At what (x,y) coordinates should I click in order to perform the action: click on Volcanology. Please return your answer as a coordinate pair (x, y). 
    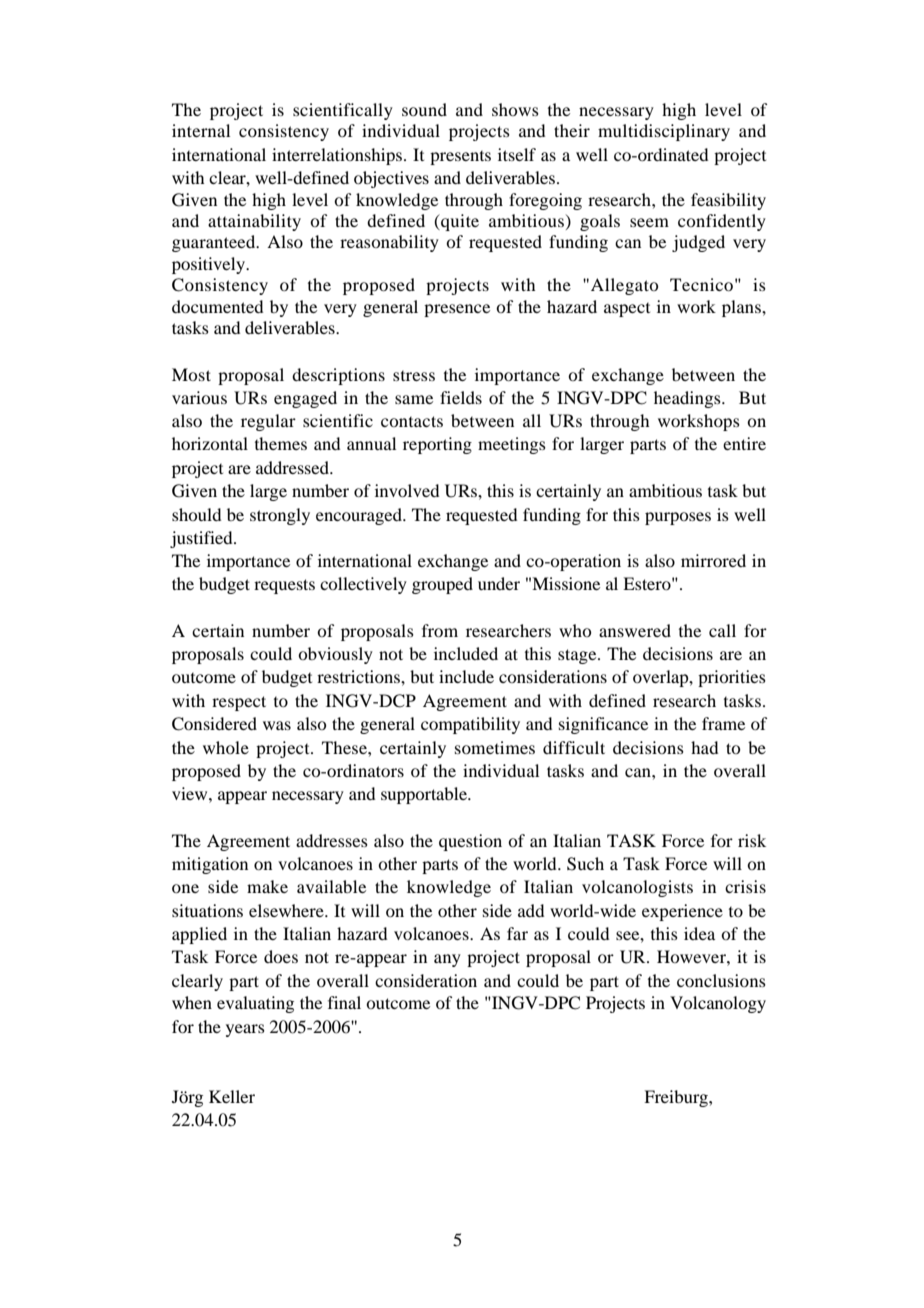
    Looking at the image, I should click on (718, 1004).
